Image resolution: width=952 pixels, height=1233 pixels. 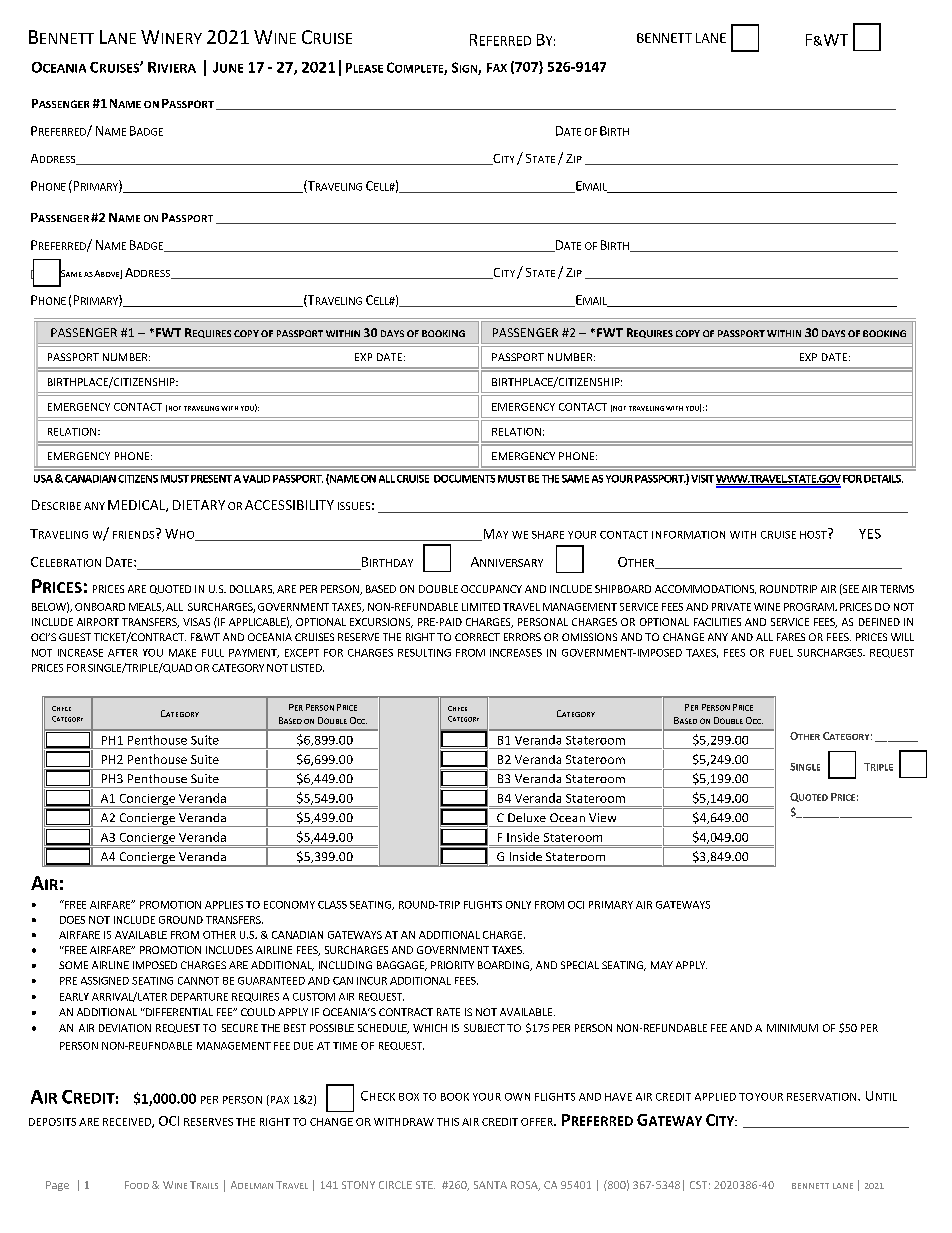 I want to click on RATE, so click(x=448, y=1012).
